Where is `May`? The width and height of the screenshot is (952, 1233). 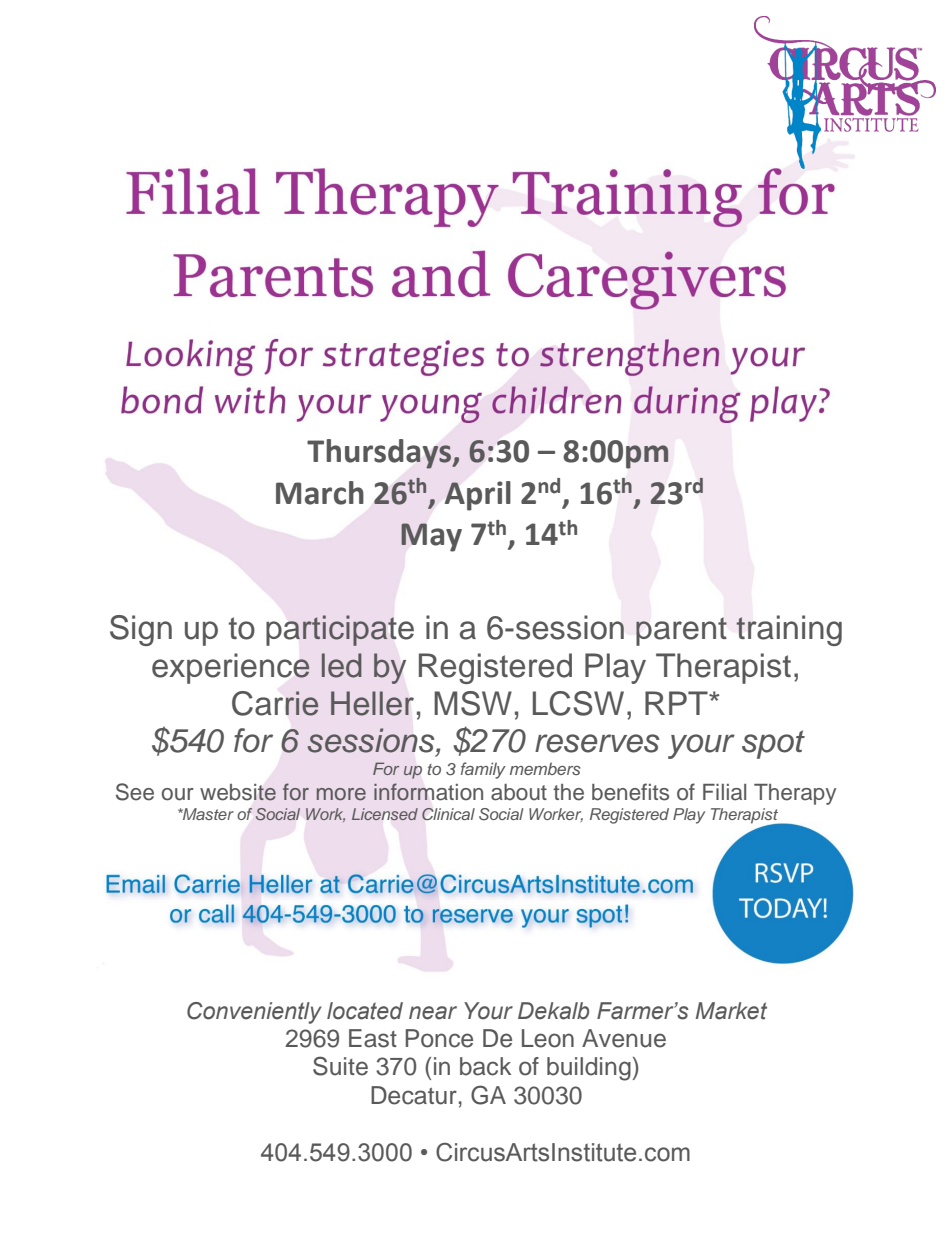 May is located at coordinates (431, 537).
